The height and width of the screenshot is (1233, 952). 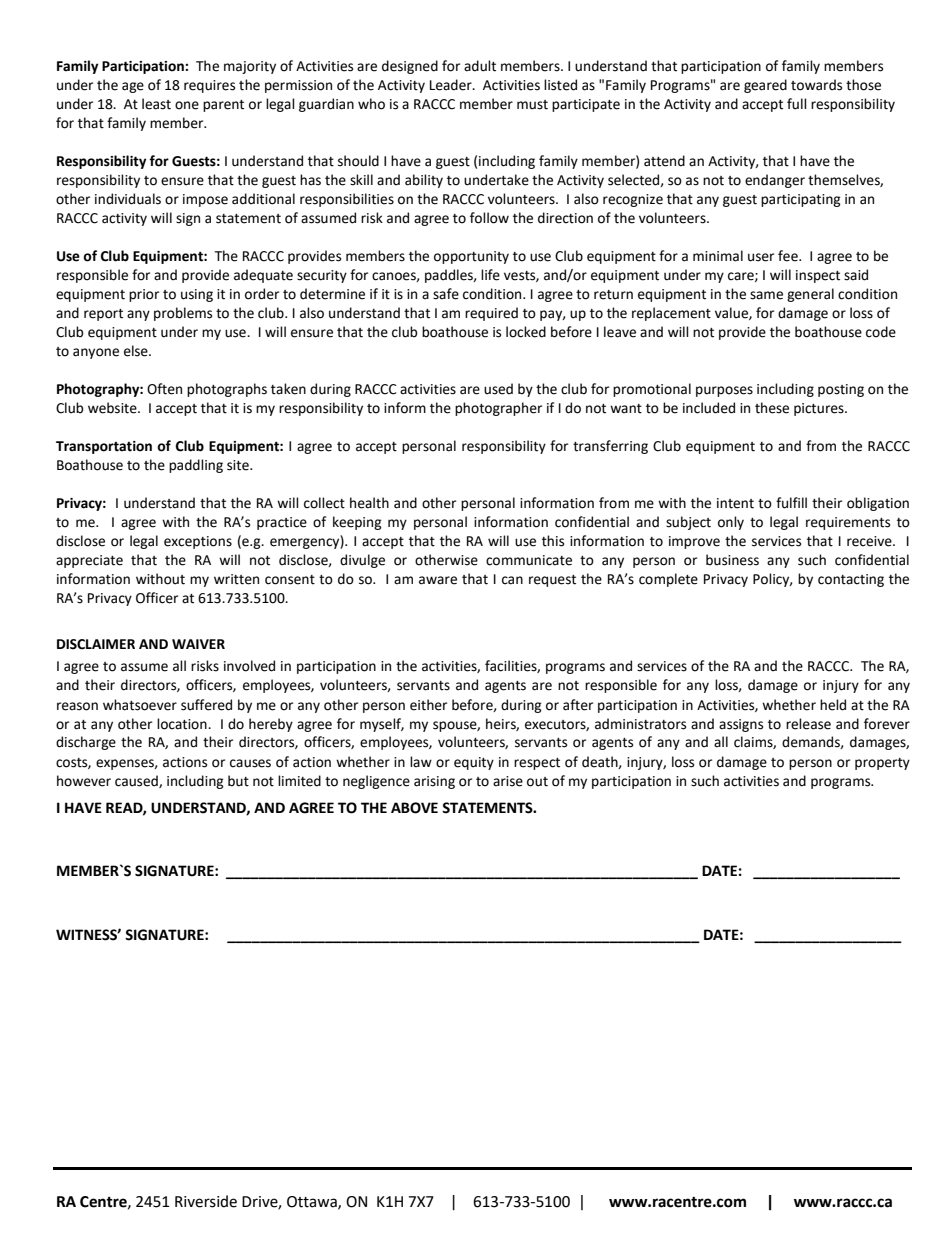 What do you see at coordinates (851, 580) in the screenshot?
I see `contacting` at bounding box center [851, 580].
